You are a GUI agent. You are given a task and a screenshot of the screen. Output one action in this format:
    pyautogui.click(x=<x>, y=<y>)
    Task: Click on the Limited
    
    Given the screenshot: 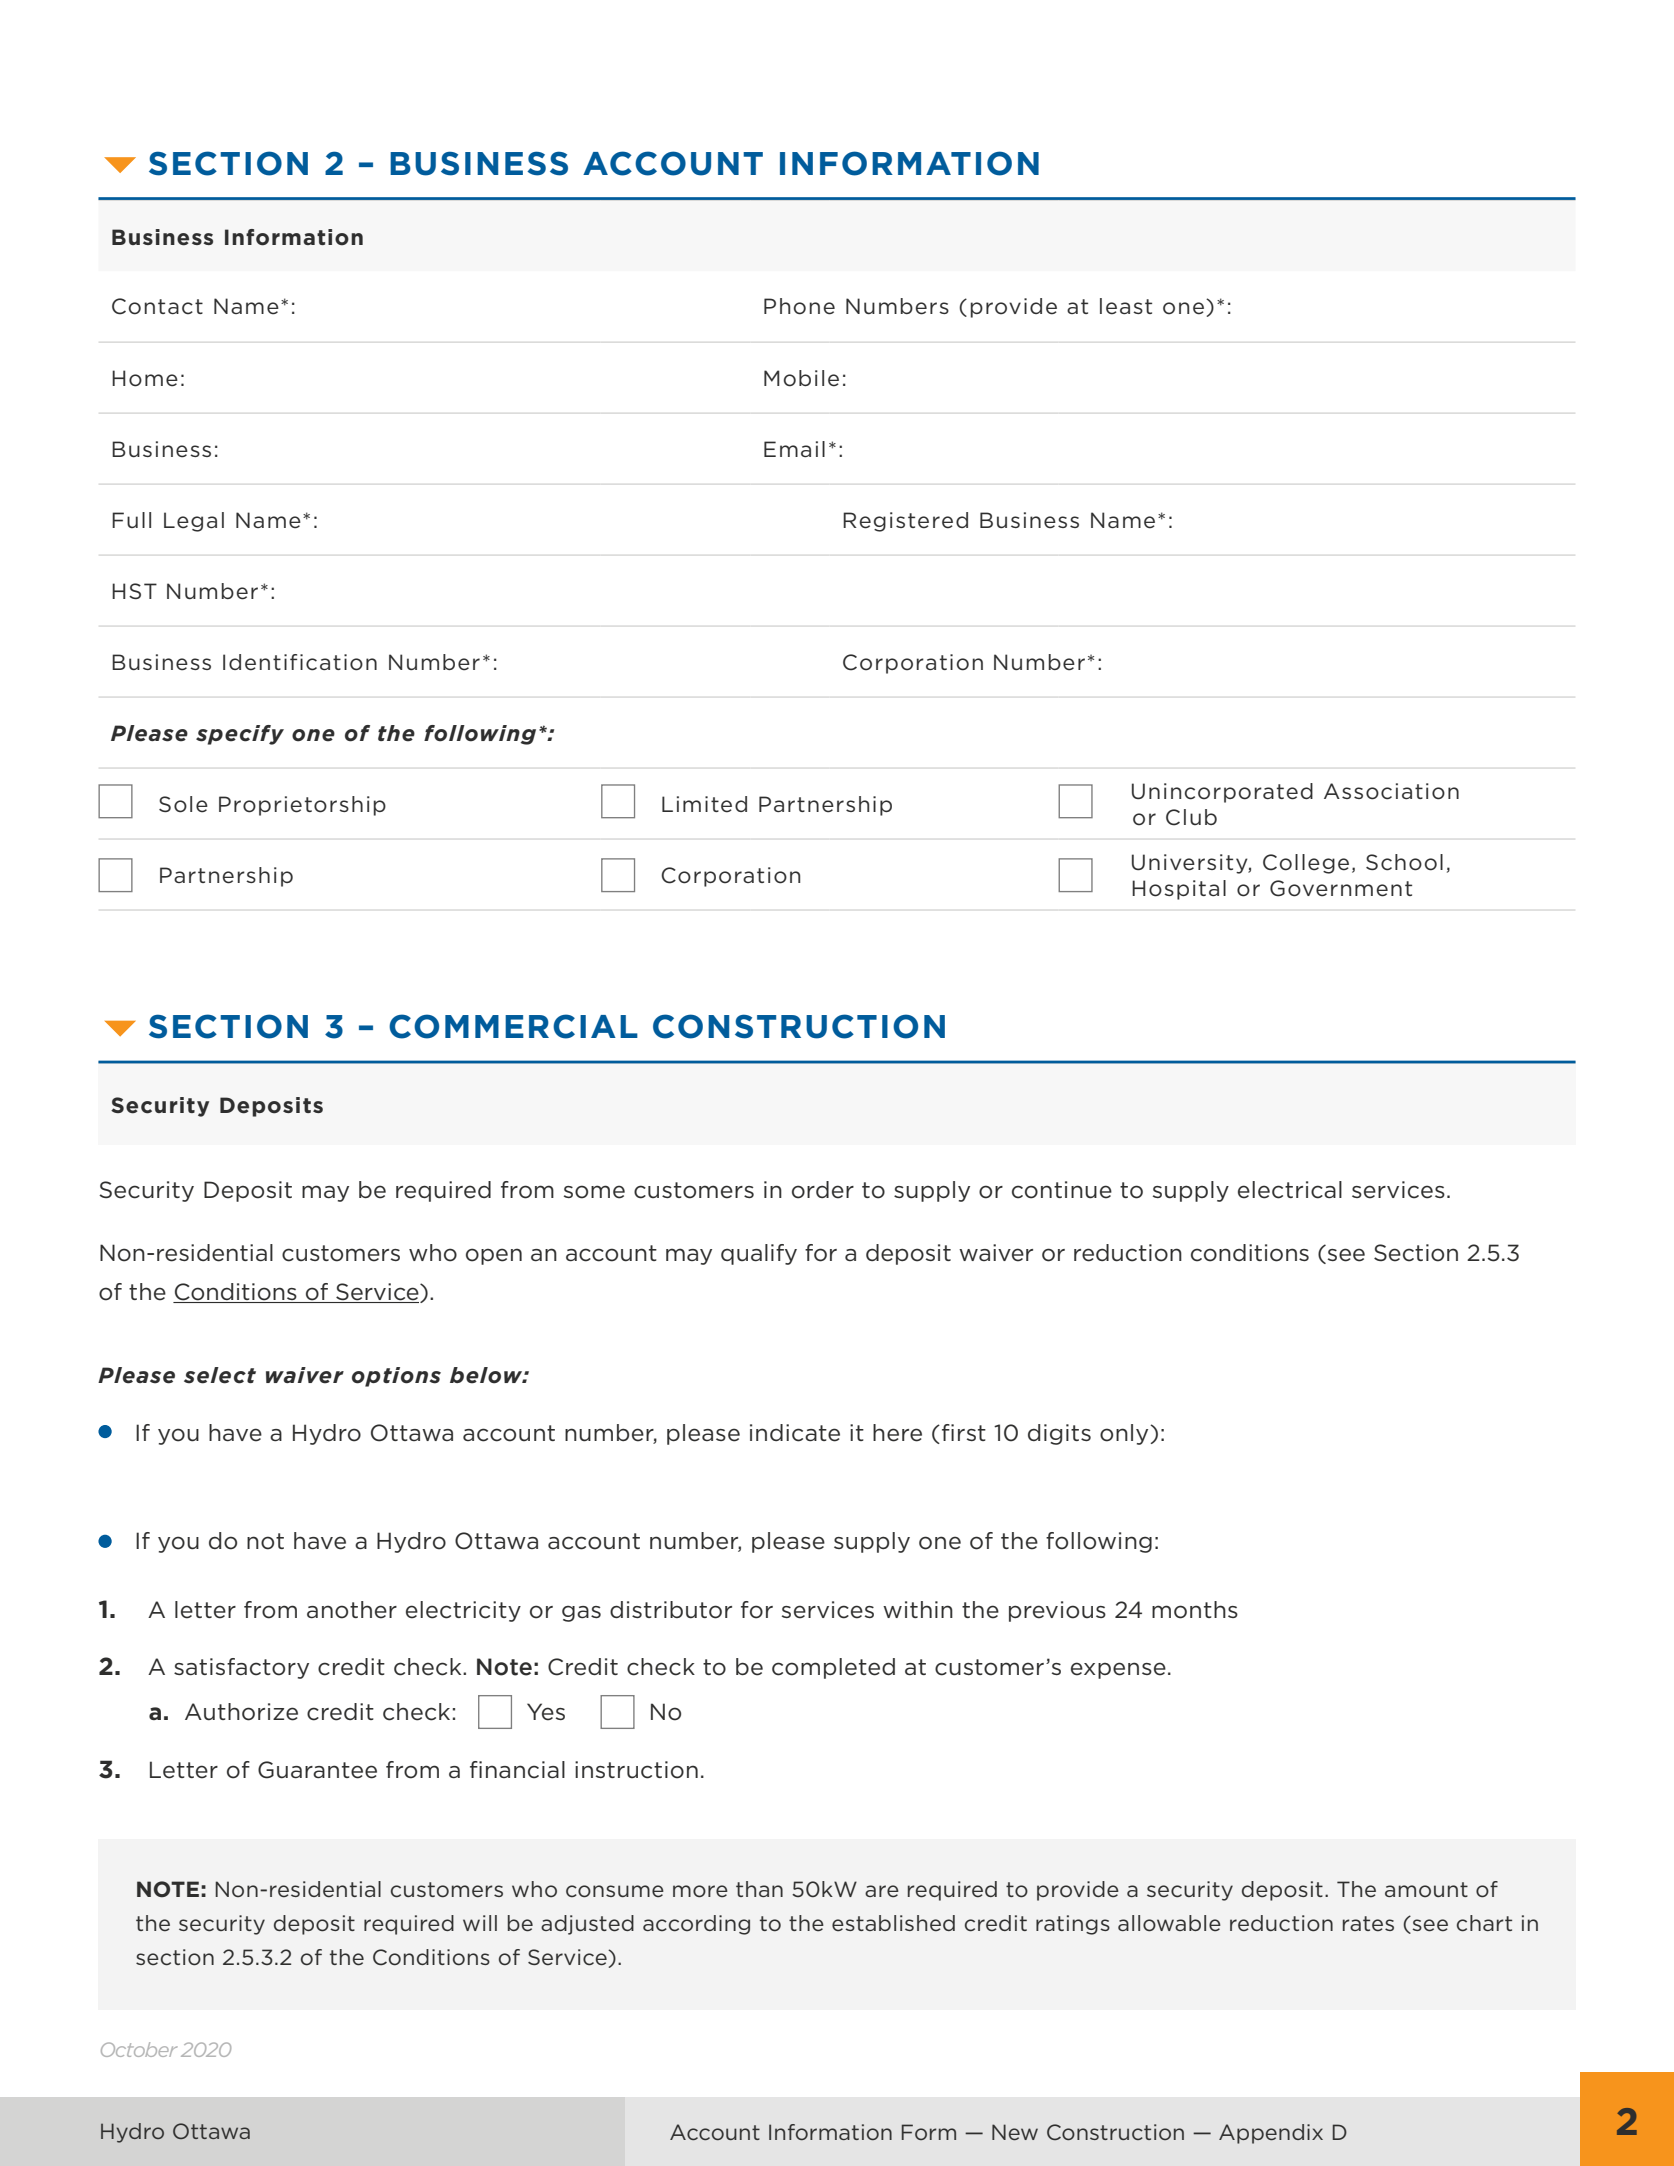 What is the action you would take?
    pyautogui.click(x=704, y=804)
